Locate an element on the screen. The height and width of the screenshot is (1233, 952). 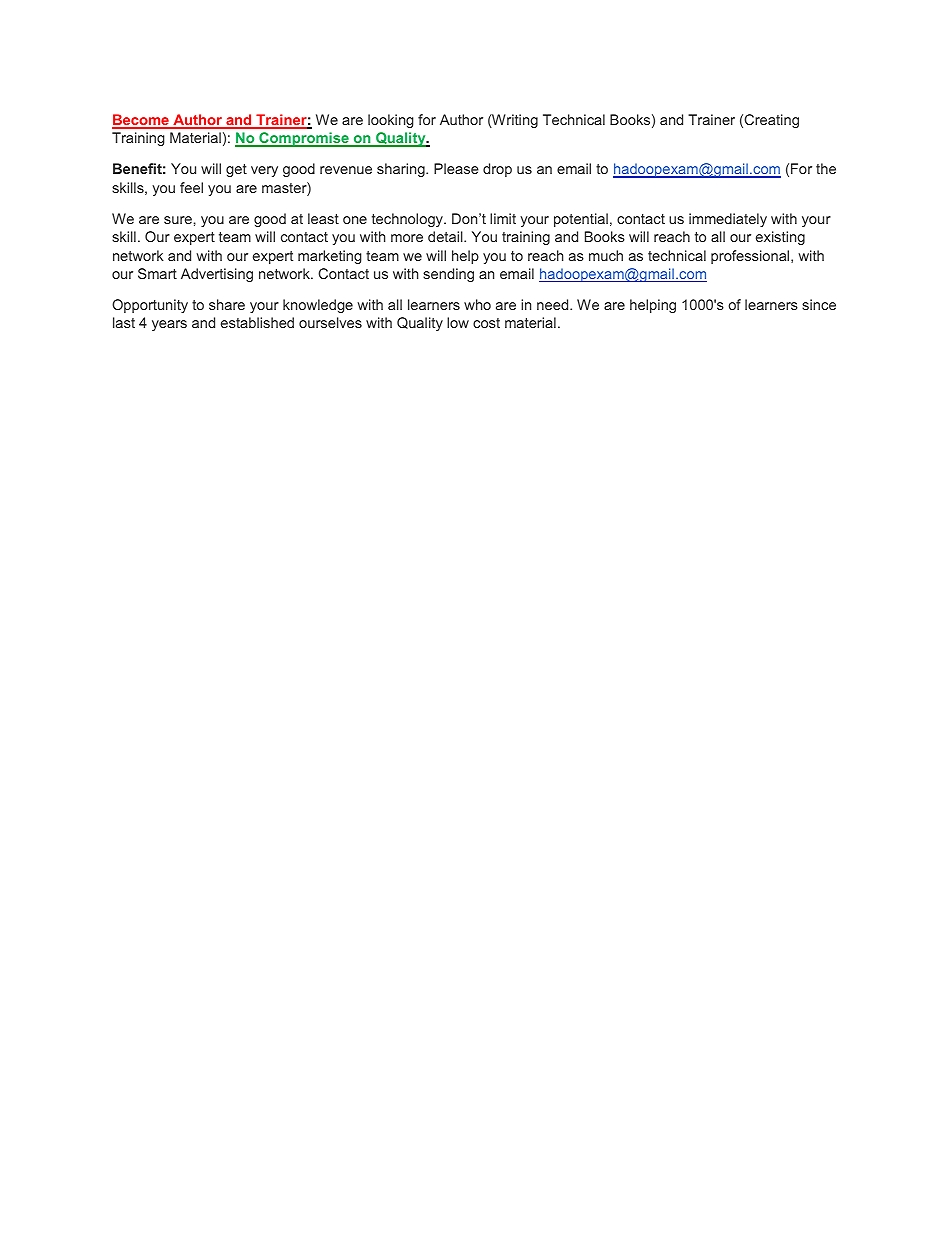
looking is located at coordinates (391, 121).
